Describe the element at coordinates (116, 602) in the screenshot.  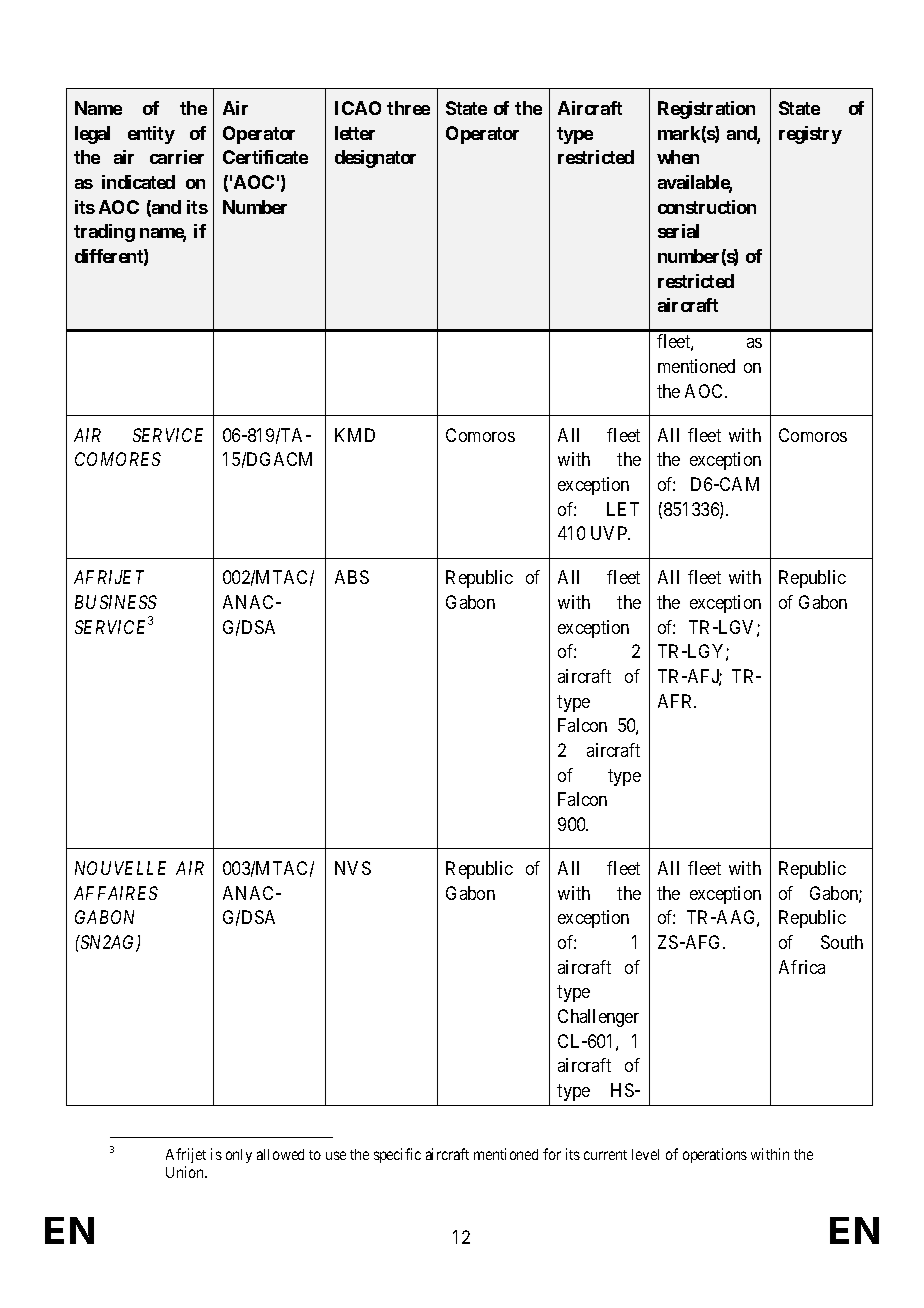
I see `BUSINESS` at that location.
